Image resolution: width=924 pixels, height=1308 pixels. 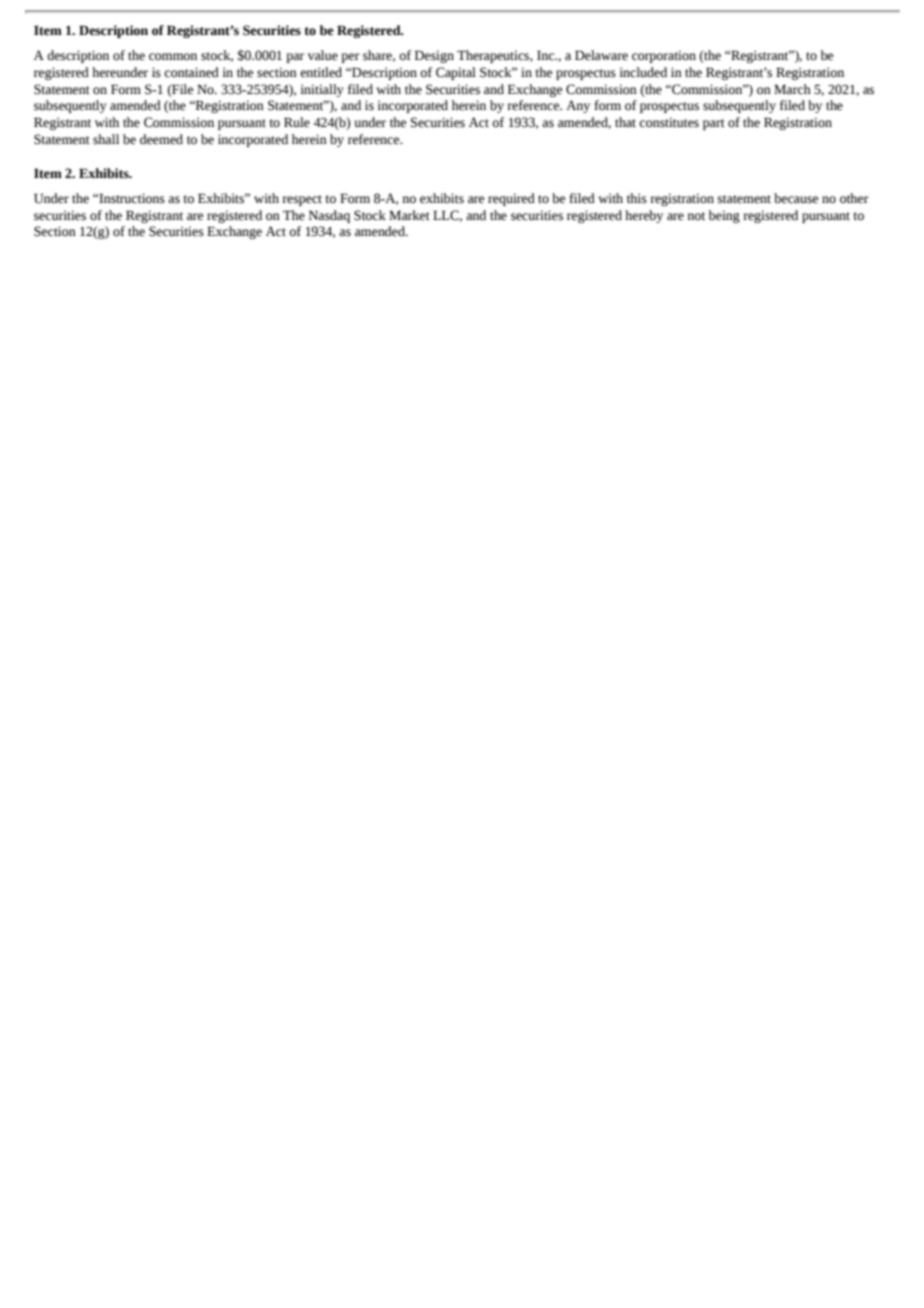 What do you see at coordinates (409, 215) in the screenshot?
I see `Market` at bounding box center [409, 215].
